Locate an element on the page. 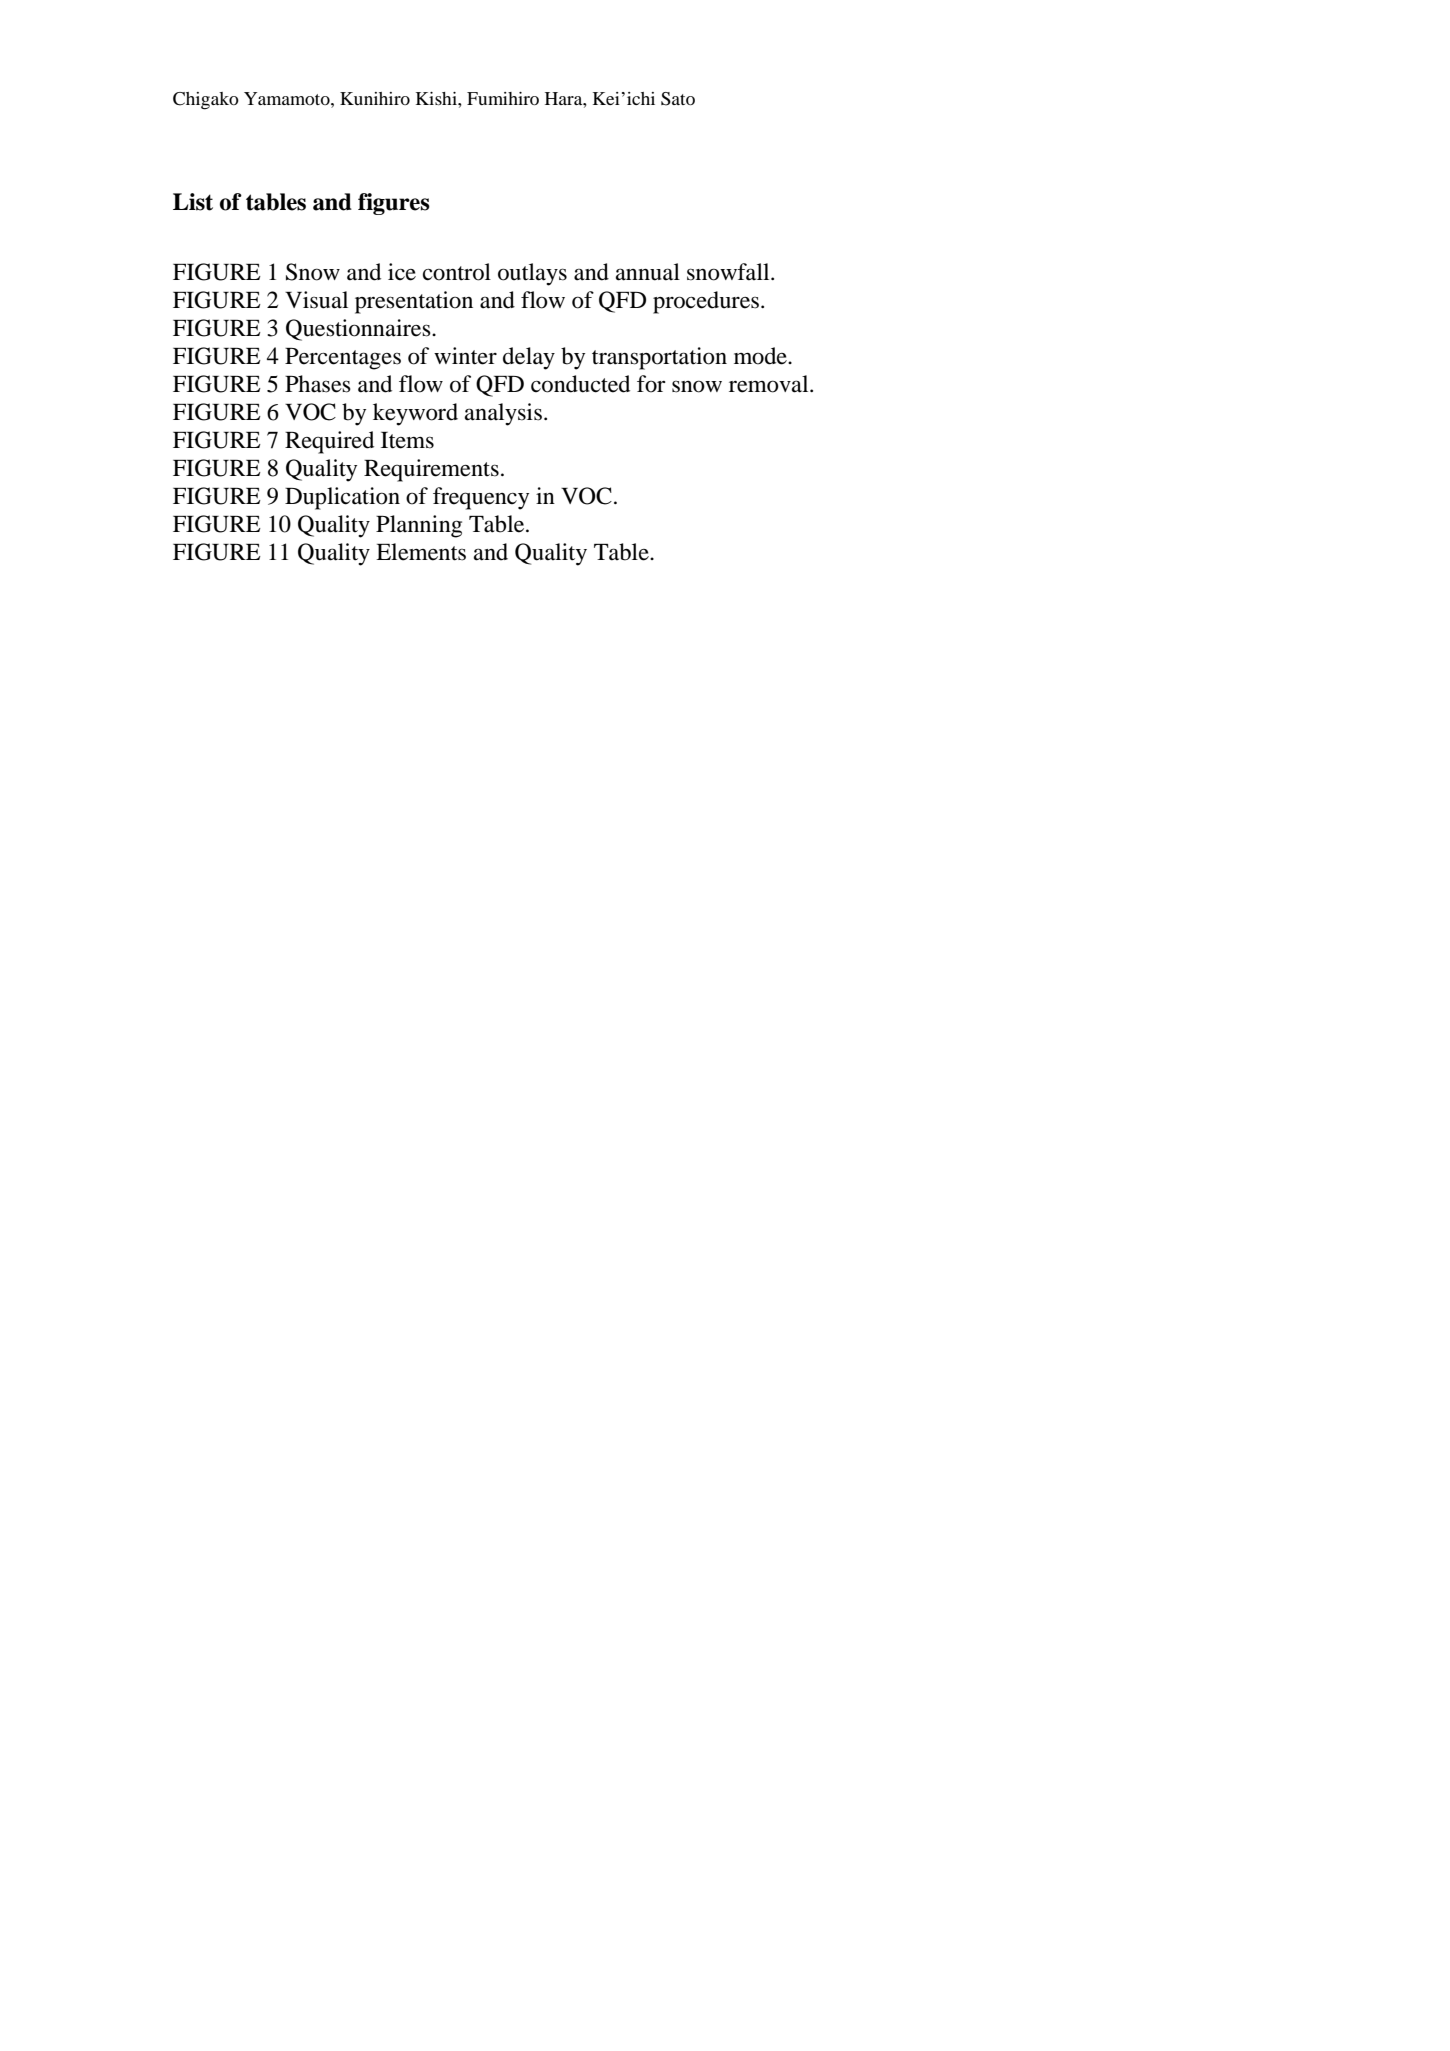 Image resolution: width=1450 pixels, height=2051 pixels. winter is located at coordinates (465, 356).
